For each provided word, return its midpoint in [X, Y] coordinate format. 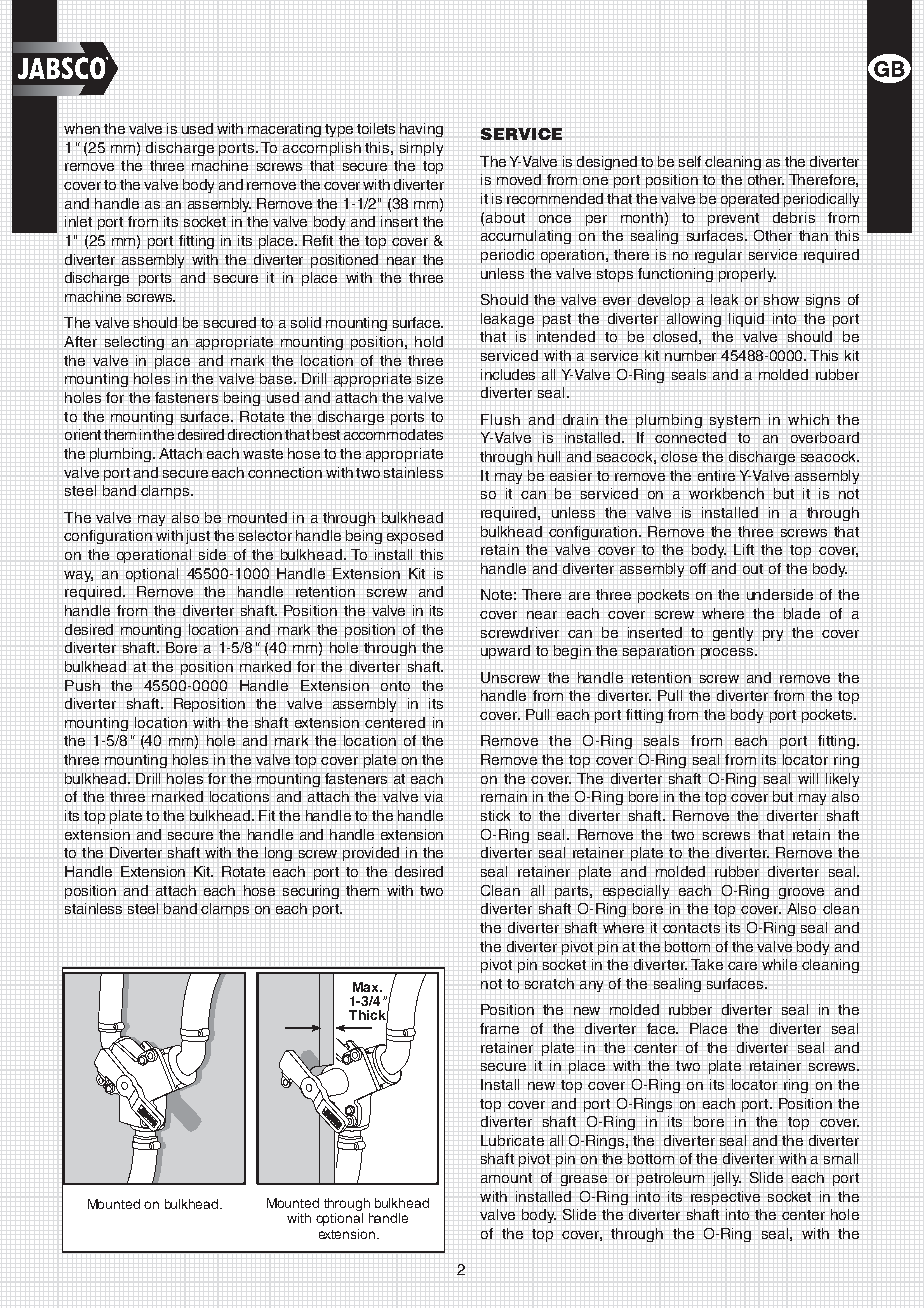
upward [505, 652]
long [278, 854]
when [82, 128]
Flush [500, 419]
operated [750, 200]
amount [506, 1178]
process [728, 653]
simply [421, 149]
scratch [549, 983]
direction [255, 434]
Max [367, 987]
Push [82, 685]
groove [801, 893]
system [735, 421]
